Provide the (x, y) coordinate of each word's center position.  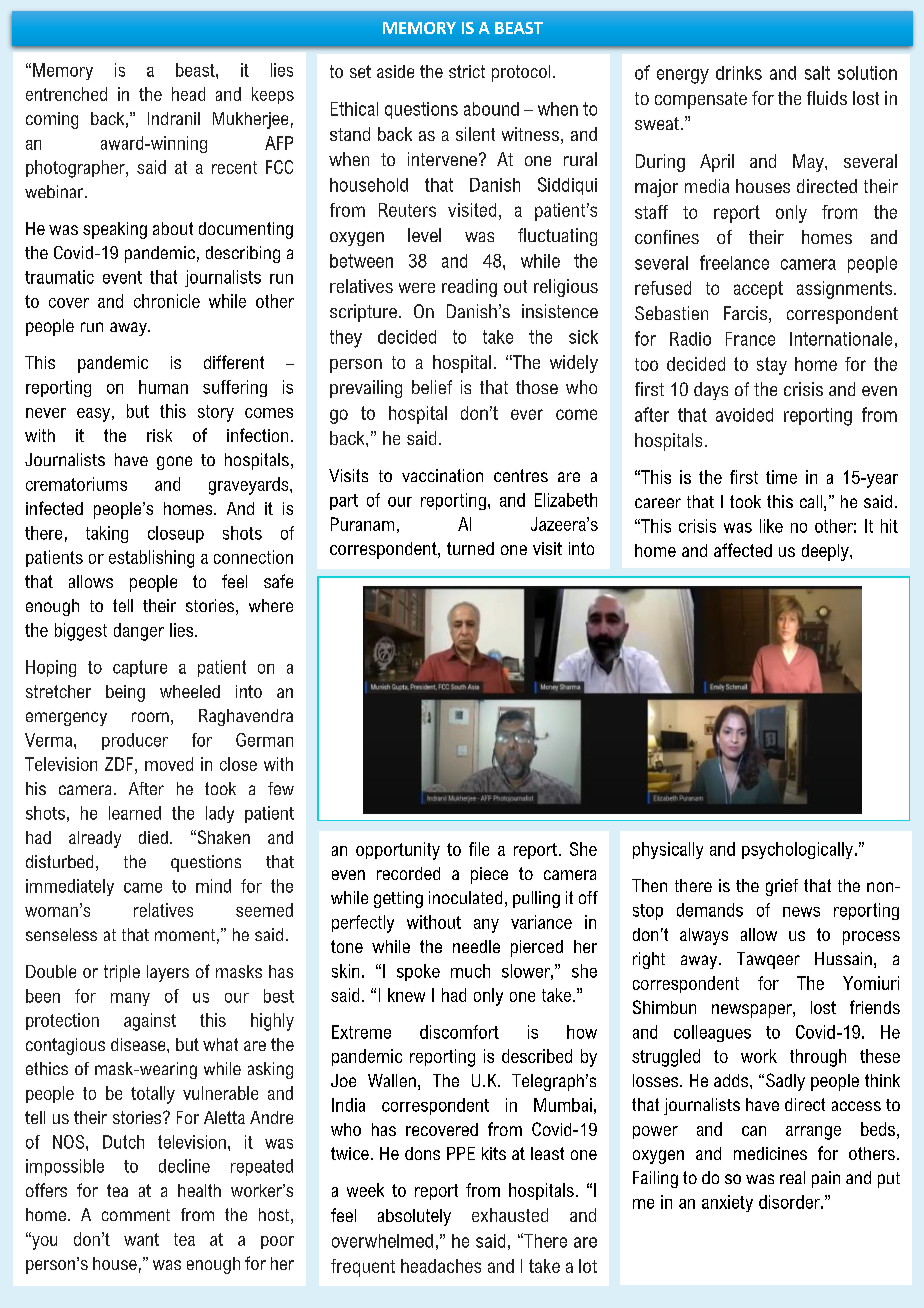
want (141, 1239)
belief (432, 387)
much (470, 971)
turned (470, 548)
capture (140, 668)
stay (772, 366)
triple (122, 973)
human (163, 387)
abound (491, 109)
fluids (827, 98)
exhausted (510, 1215)
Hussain (843, 958)
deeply (826, 552)
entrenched (66, 94)
